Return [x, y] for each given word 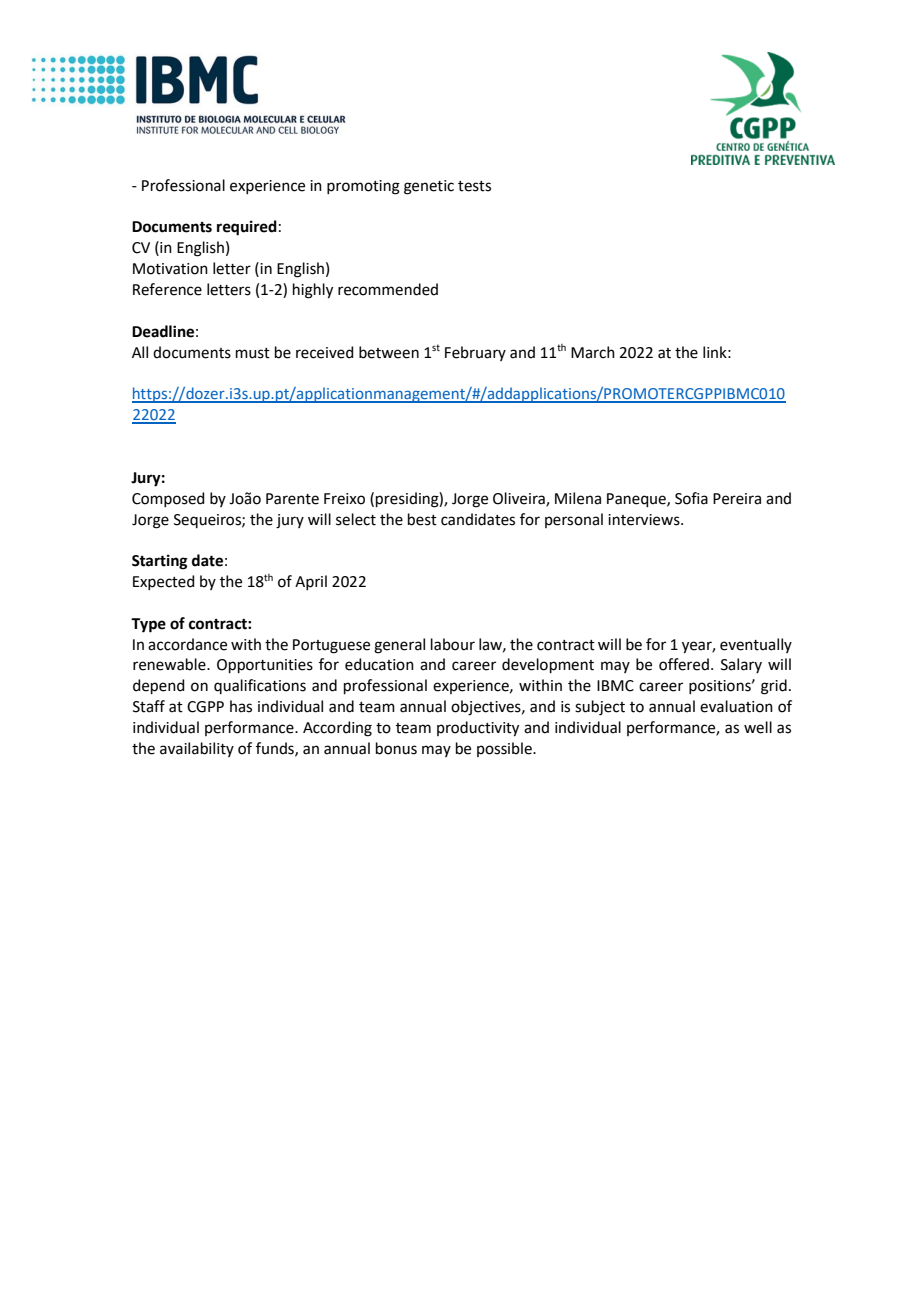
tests [474, 186]
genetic [429, 187]
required [247, 228]
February [475, 353]
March [593, 352]
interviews [645, 520]
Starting [160, 562]
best [422, 519]
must [253, 353]
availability [197, 749]
